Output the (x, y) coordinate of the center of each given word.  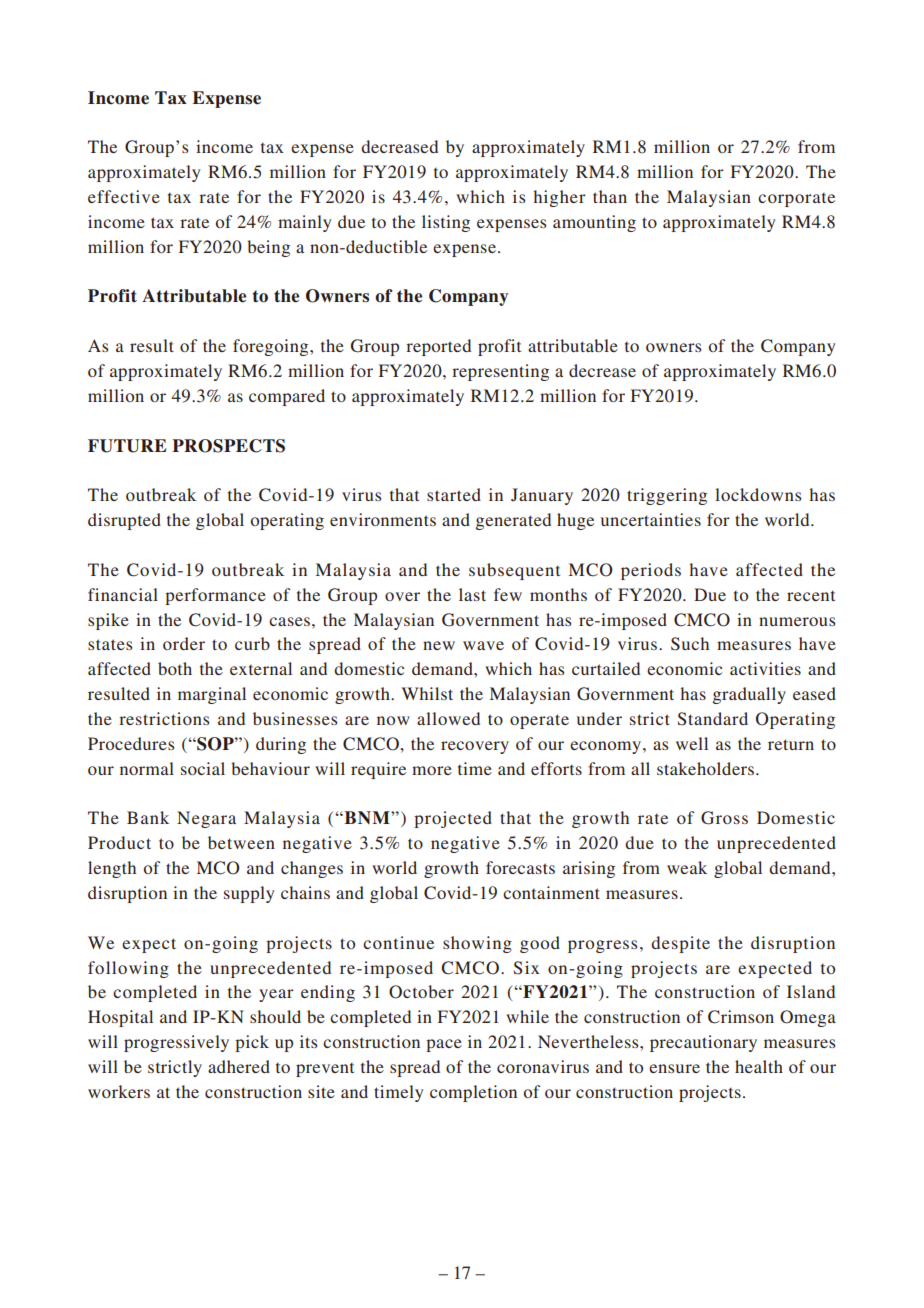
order (184, 643)
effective (124, 196)
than (610, 196)
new (439, 645)
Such (690, 644)
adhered (239, 1066)
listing (446, 223)
